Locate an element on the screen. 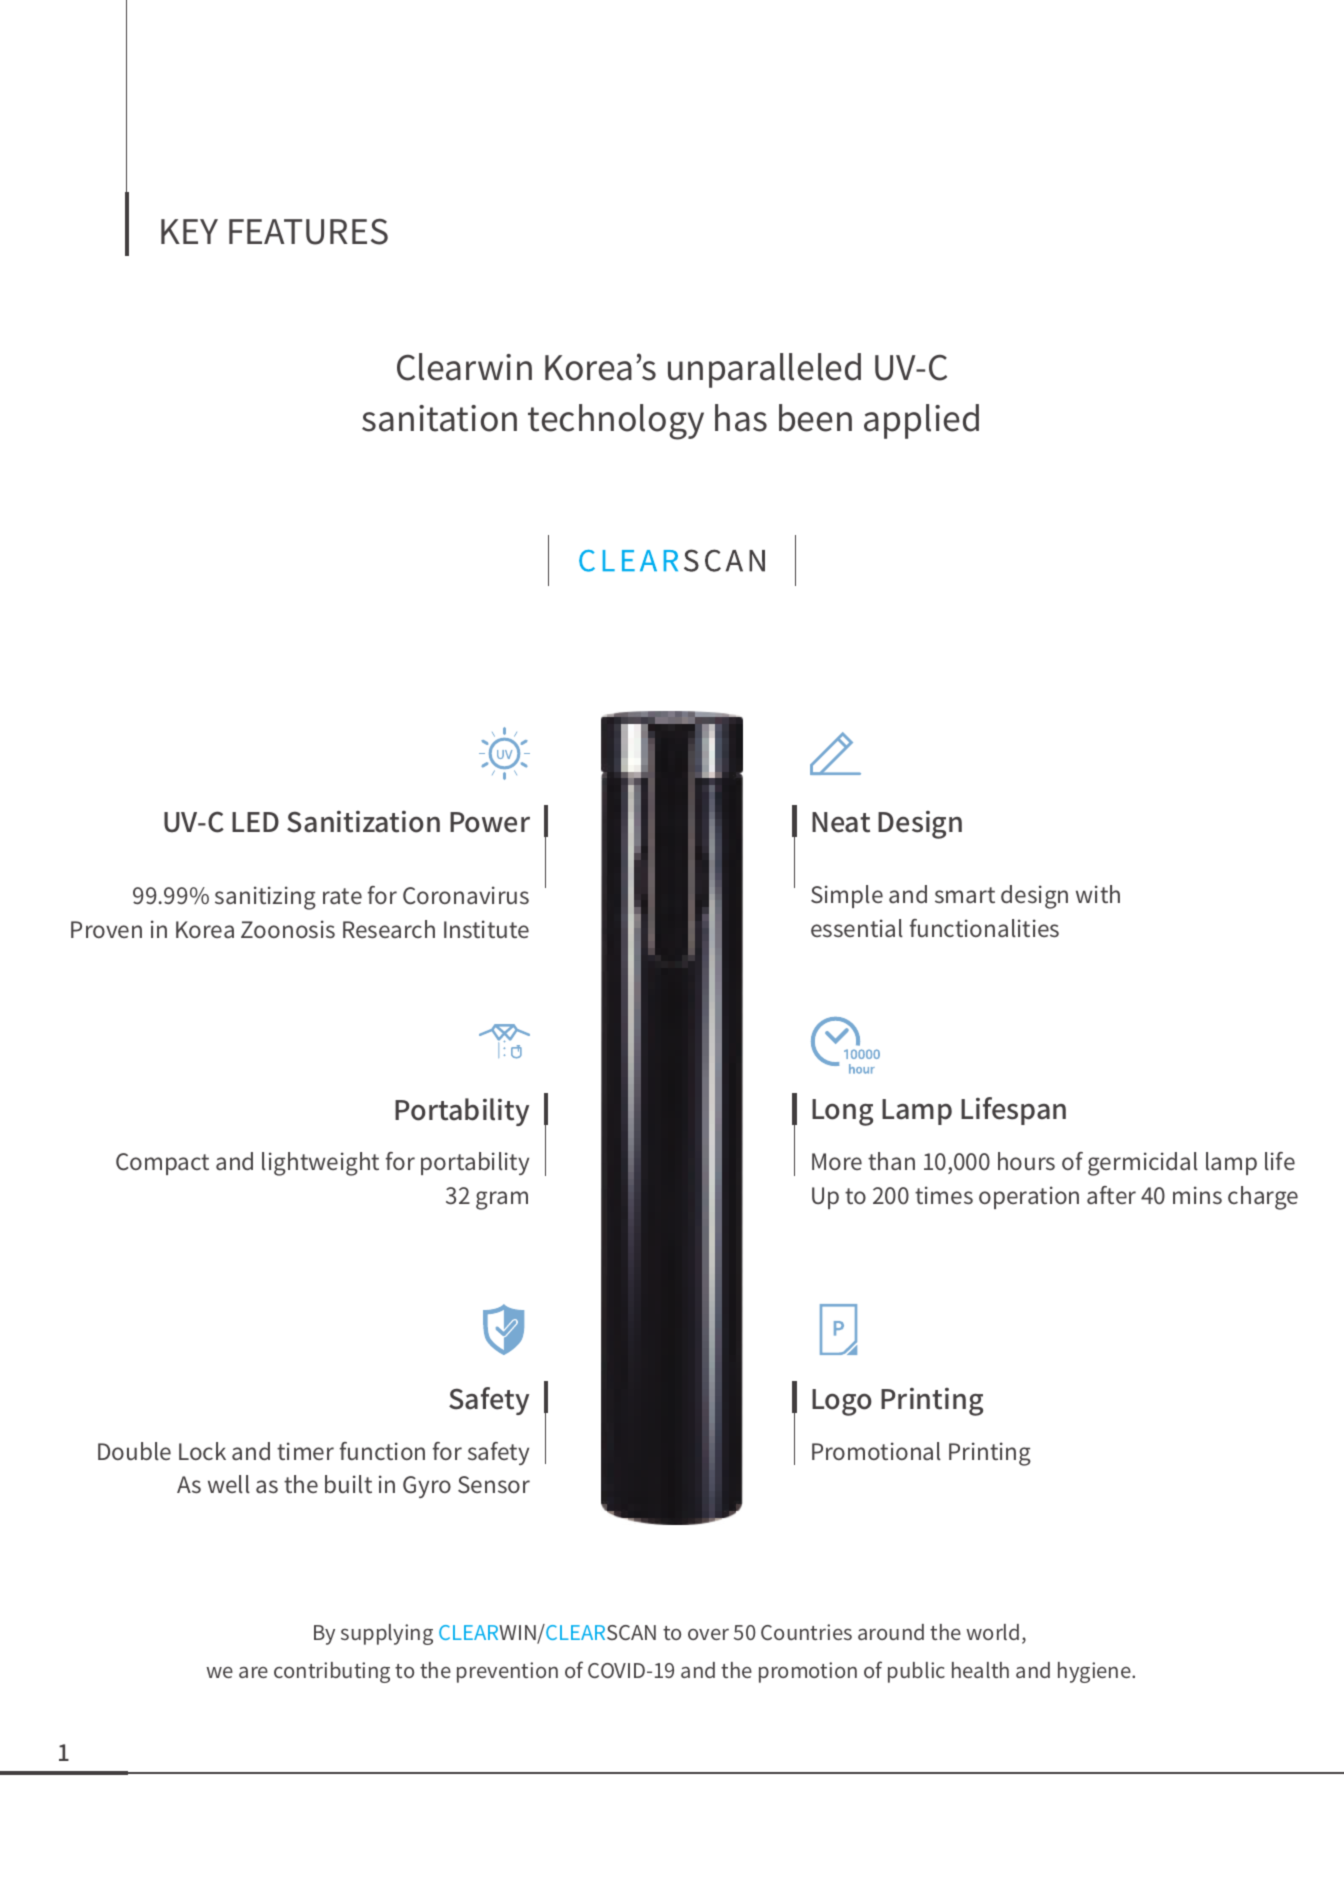 This screenshot has width=1344, height=1901. over is located at coordinates (708, 1634).
